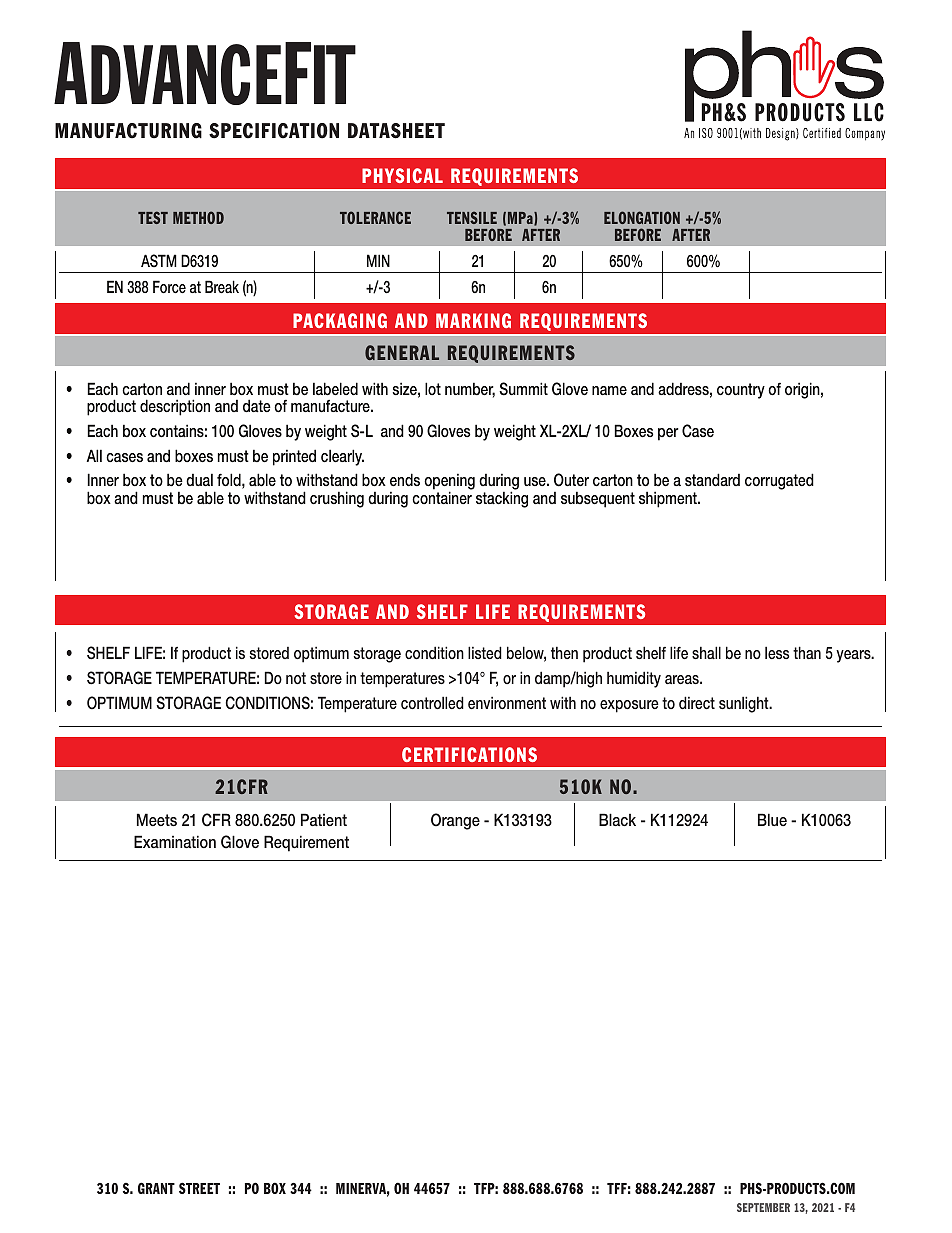  I want to click on SEPTEMBER, so click(763, 1207).
